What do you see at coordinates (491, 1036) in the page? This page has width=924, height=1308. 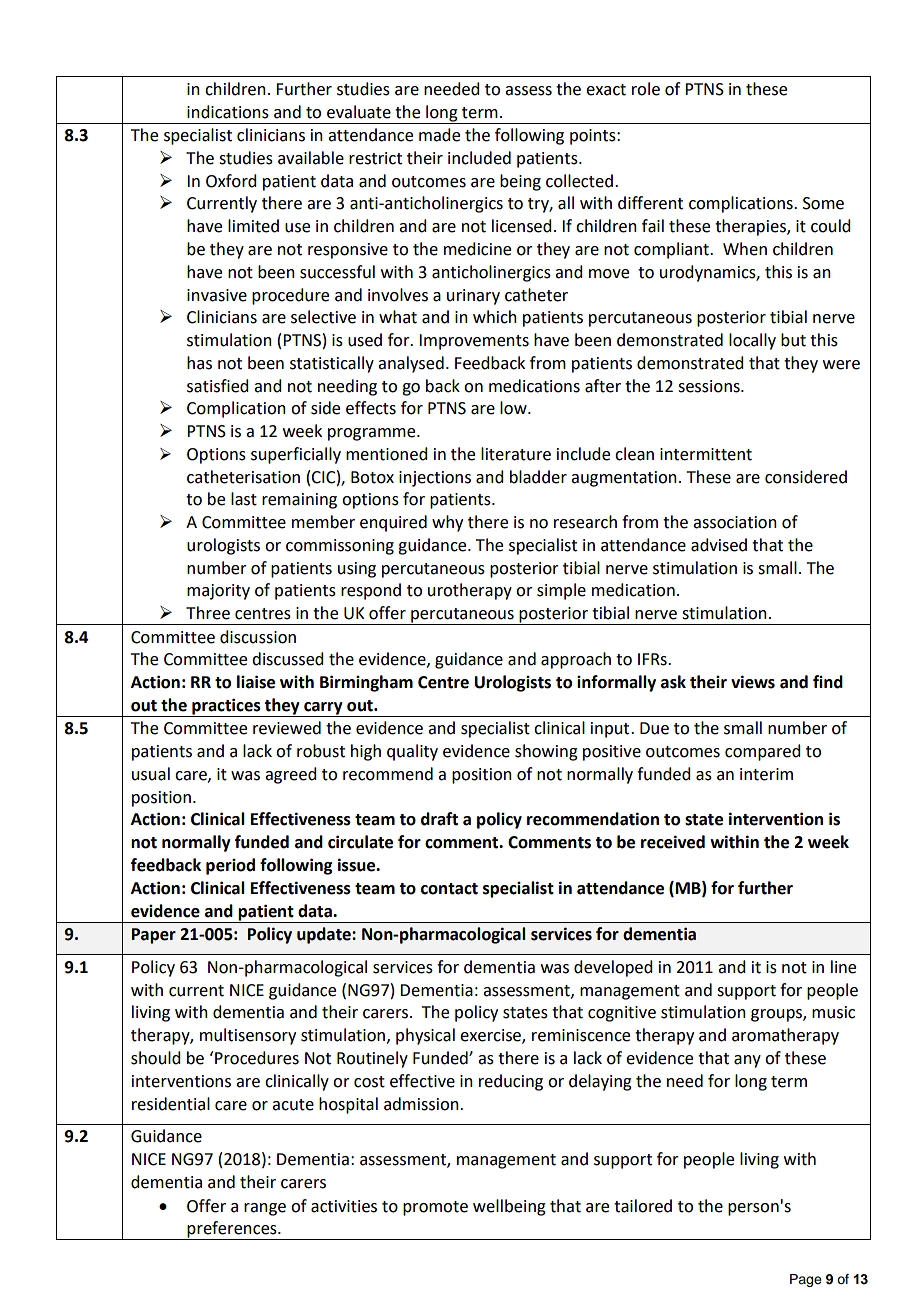 I see `exercise` at bounding box center [491, 1036].
